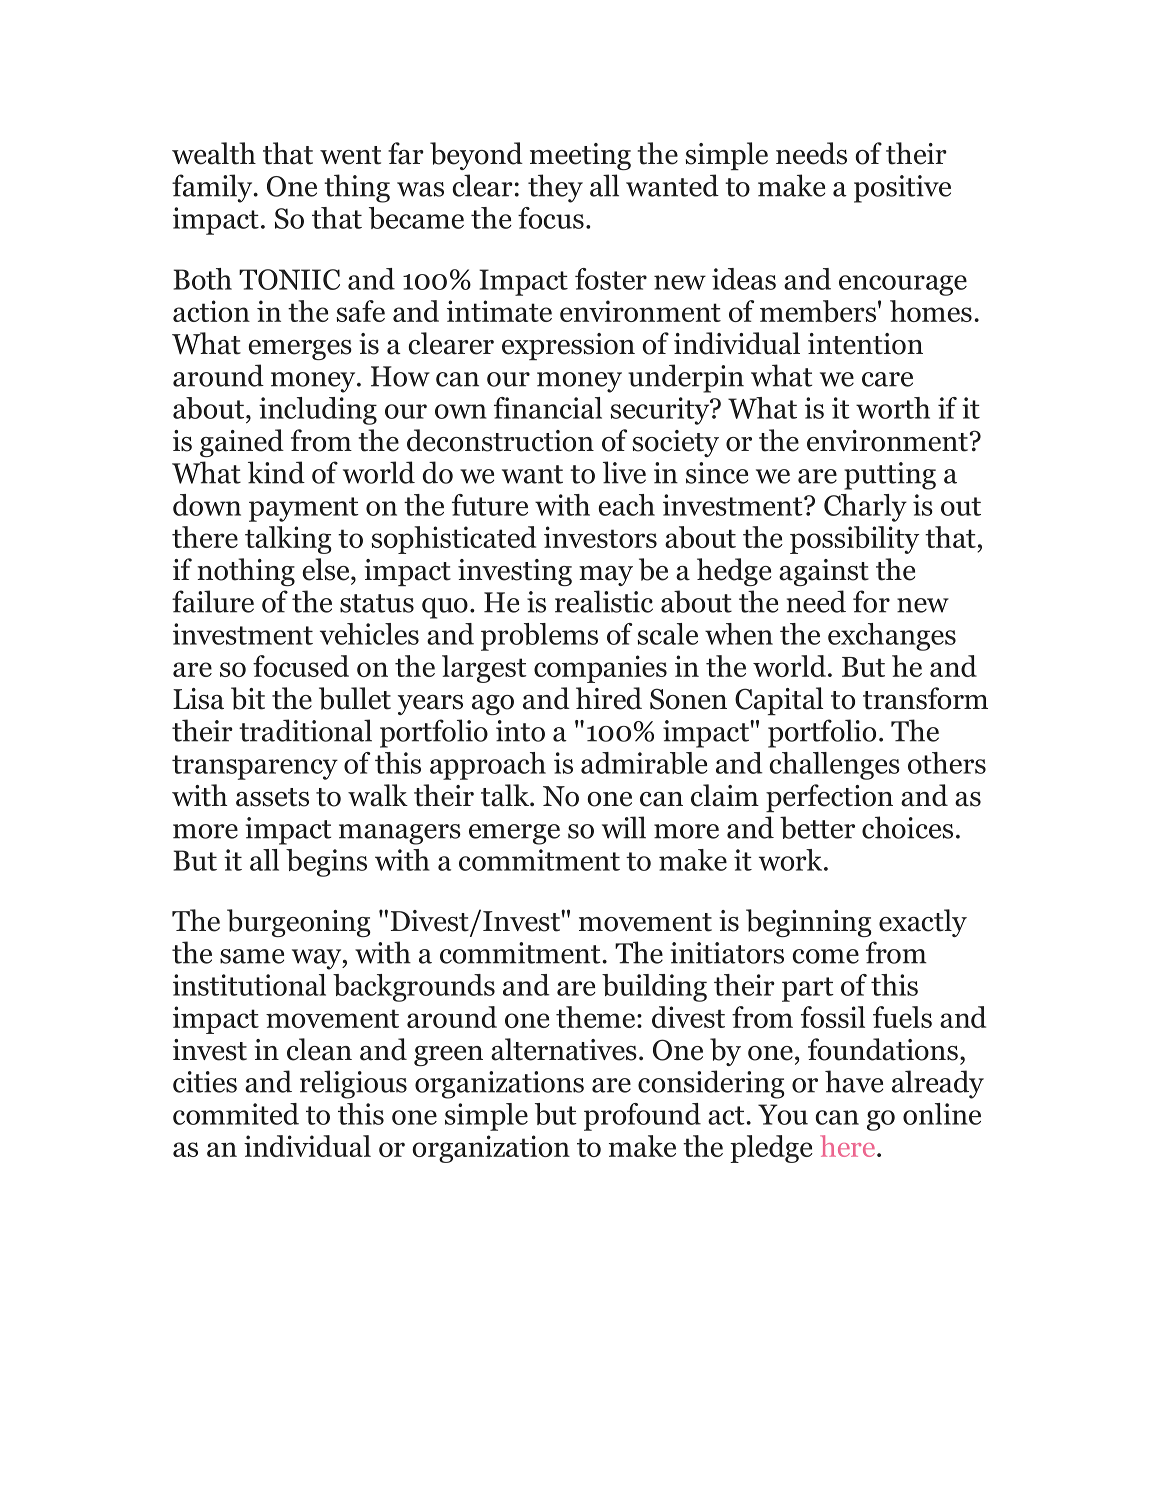 The width and height of the screenshot is (1159, 1500). What do you see at coordinates (642, 1117) in the screenshot?
I see `profound` at bounding box center [642, 1117].
